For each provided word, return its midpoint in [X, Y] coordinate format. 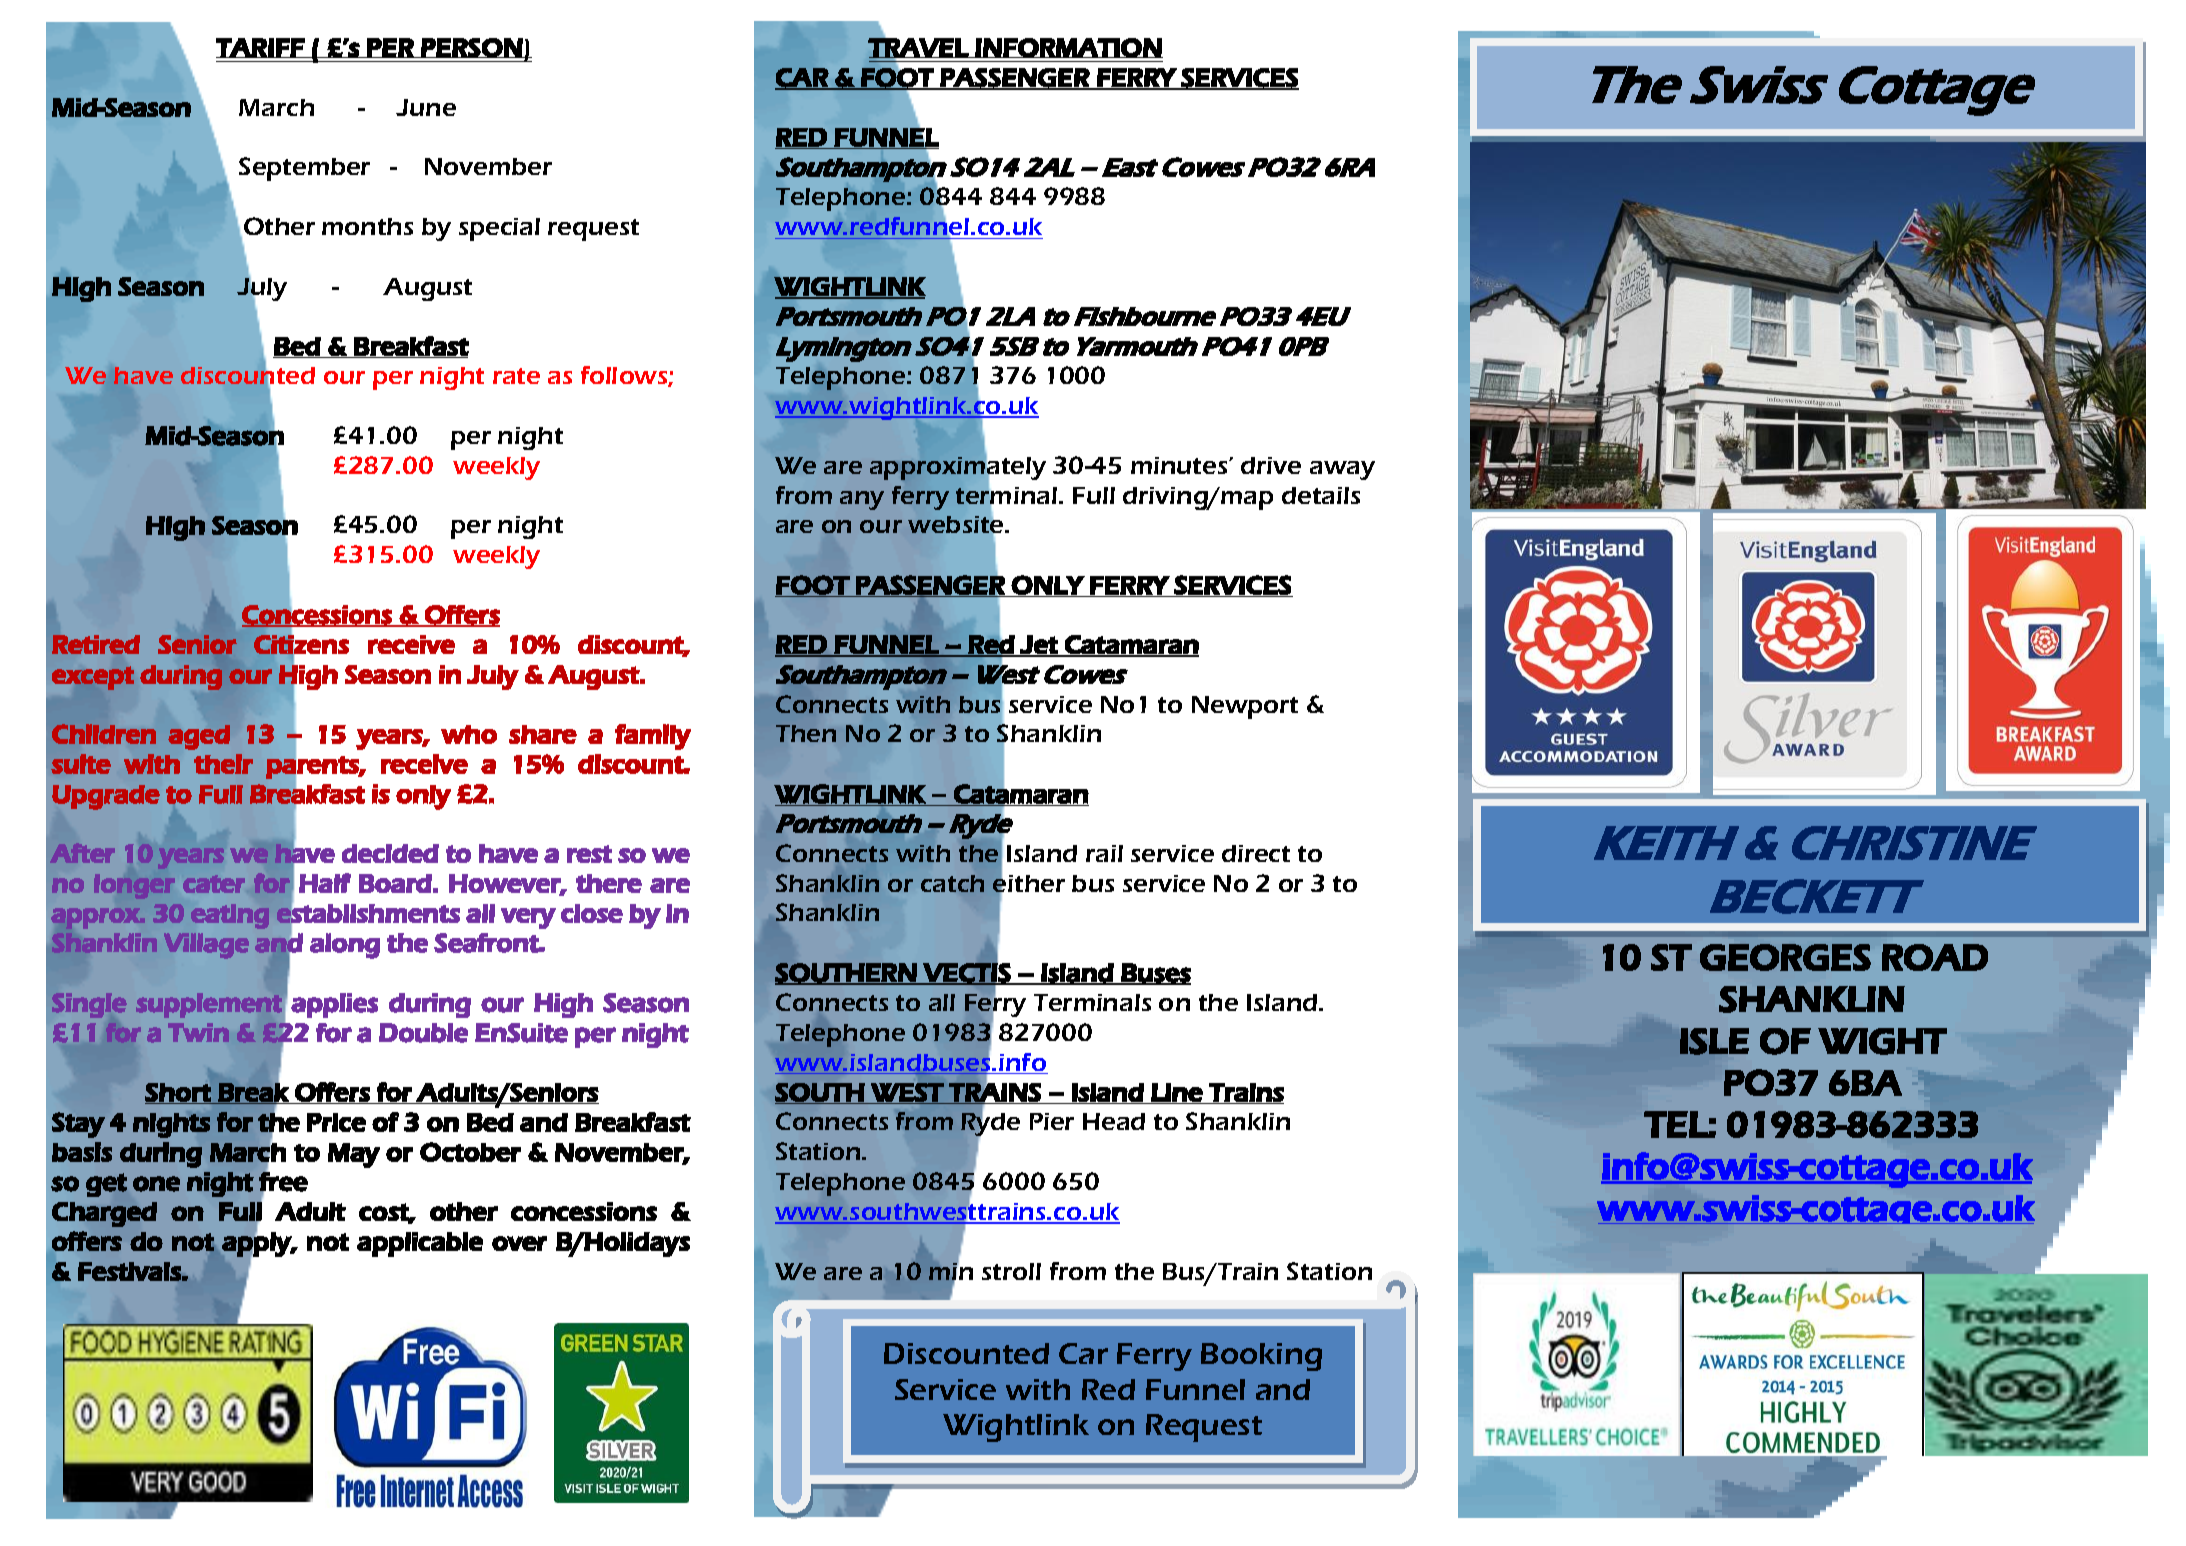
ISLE [1714, 1041]
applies [334, 1005]
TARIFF [261, 48]
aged [199, 737]
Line [1177, 1093]
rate [516, 376]
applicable [420, 1244]
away [1342, 470]
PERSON [471, 48]
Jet [1039, 645]
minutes [1180, 465]
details [1321, 495]
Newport [1245, 707]
